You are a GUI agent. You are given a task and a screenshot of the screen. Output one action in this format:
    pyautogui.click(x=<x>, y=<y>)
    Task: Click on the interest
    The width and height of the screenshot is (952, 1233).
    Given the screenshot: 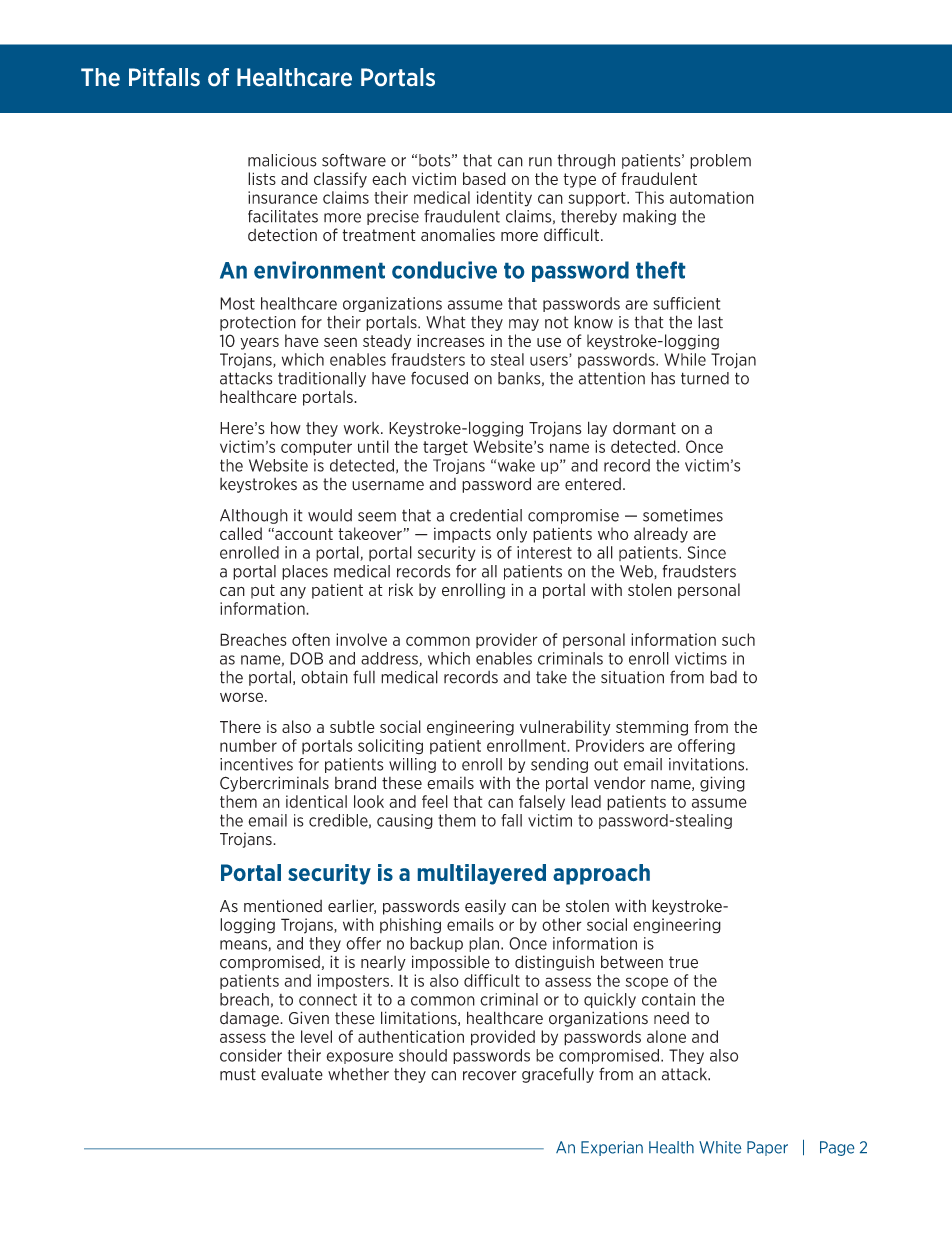 What is the action you would take?
    pyautogui.click(x=544, y=552)
